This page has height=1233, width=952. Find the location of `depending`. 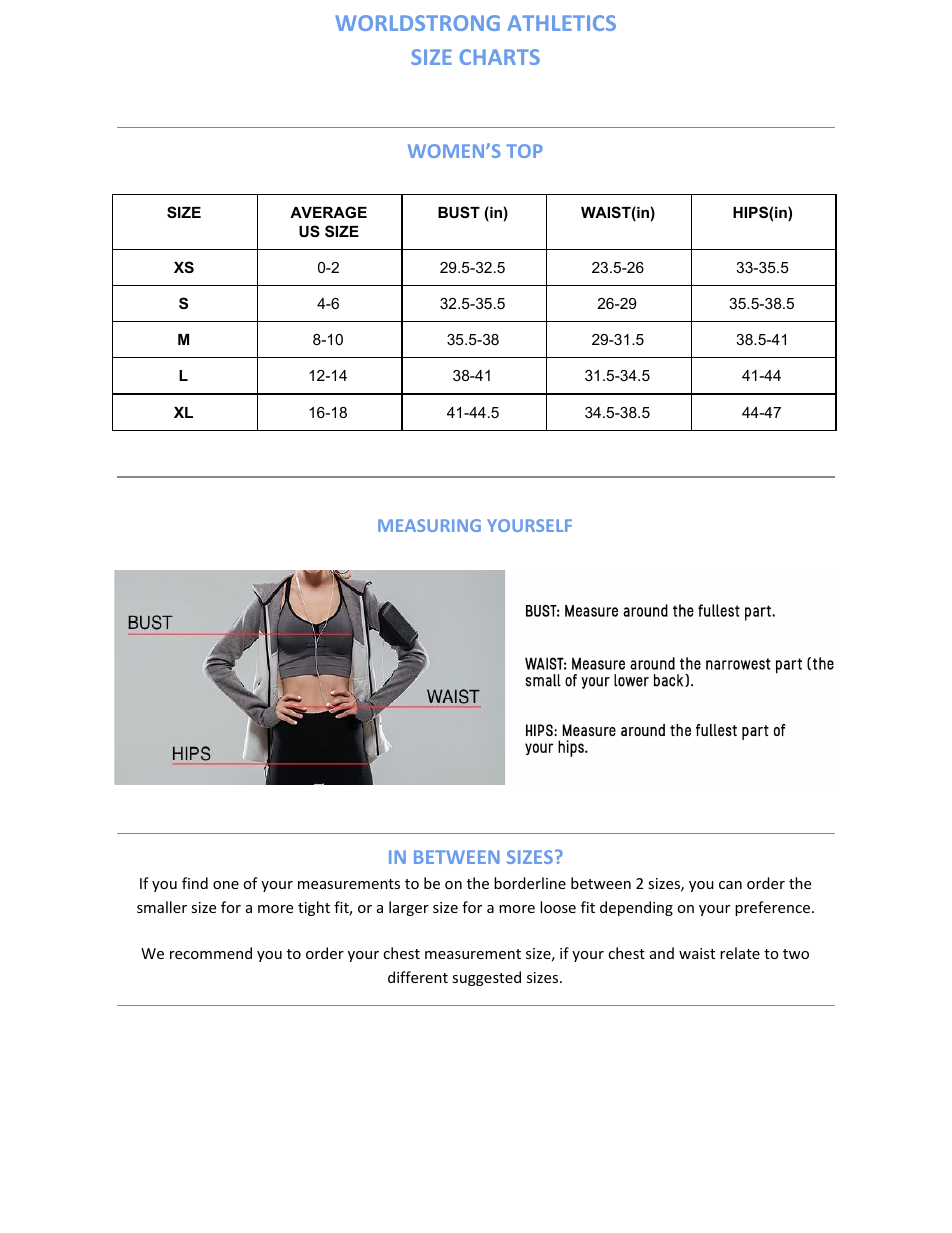

depending is located at coordinates (636, 908).
